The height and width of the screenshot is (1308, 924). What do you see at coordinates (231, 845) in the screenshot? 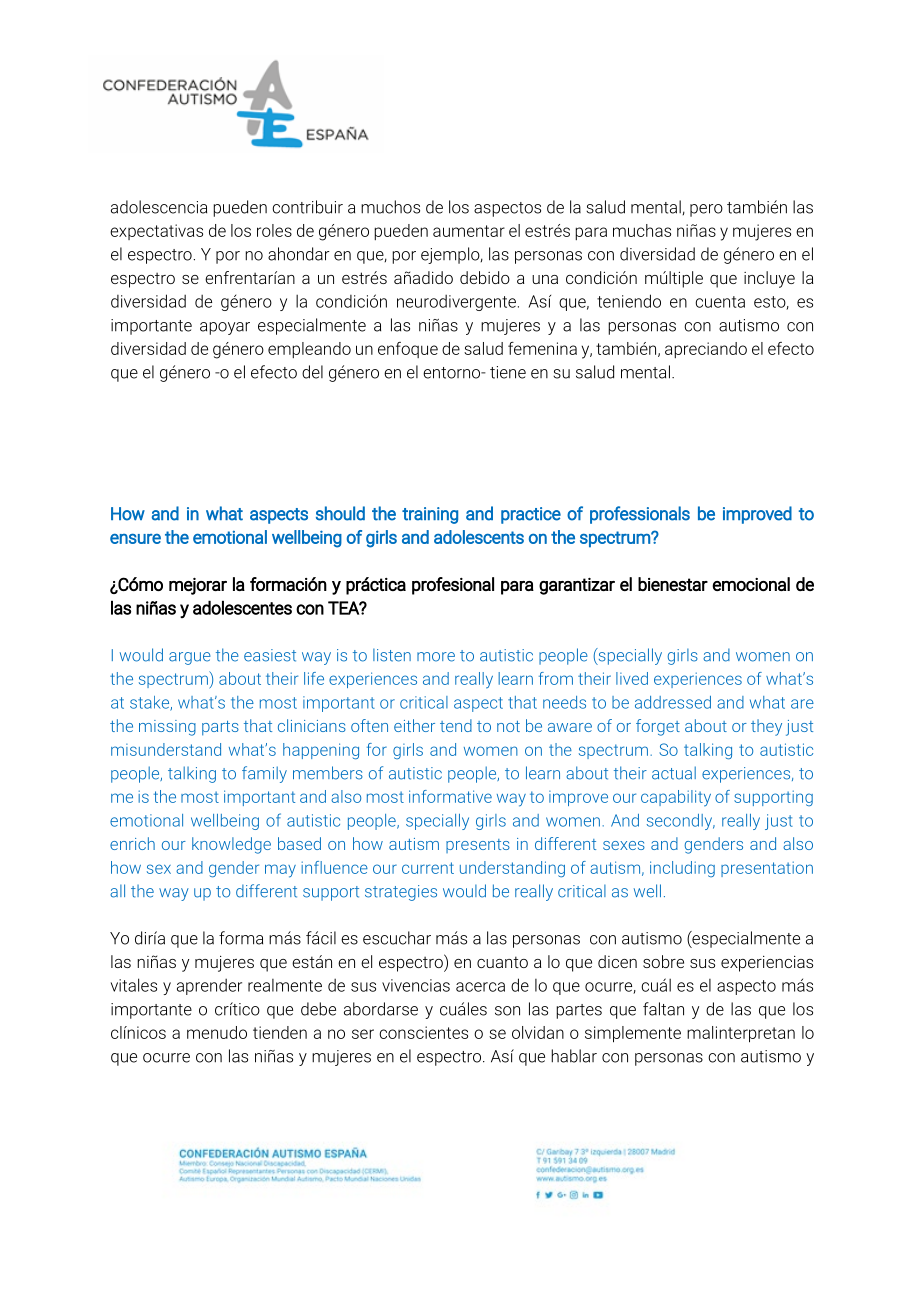
I see `knowledge` at bounding box center [231, 845].
